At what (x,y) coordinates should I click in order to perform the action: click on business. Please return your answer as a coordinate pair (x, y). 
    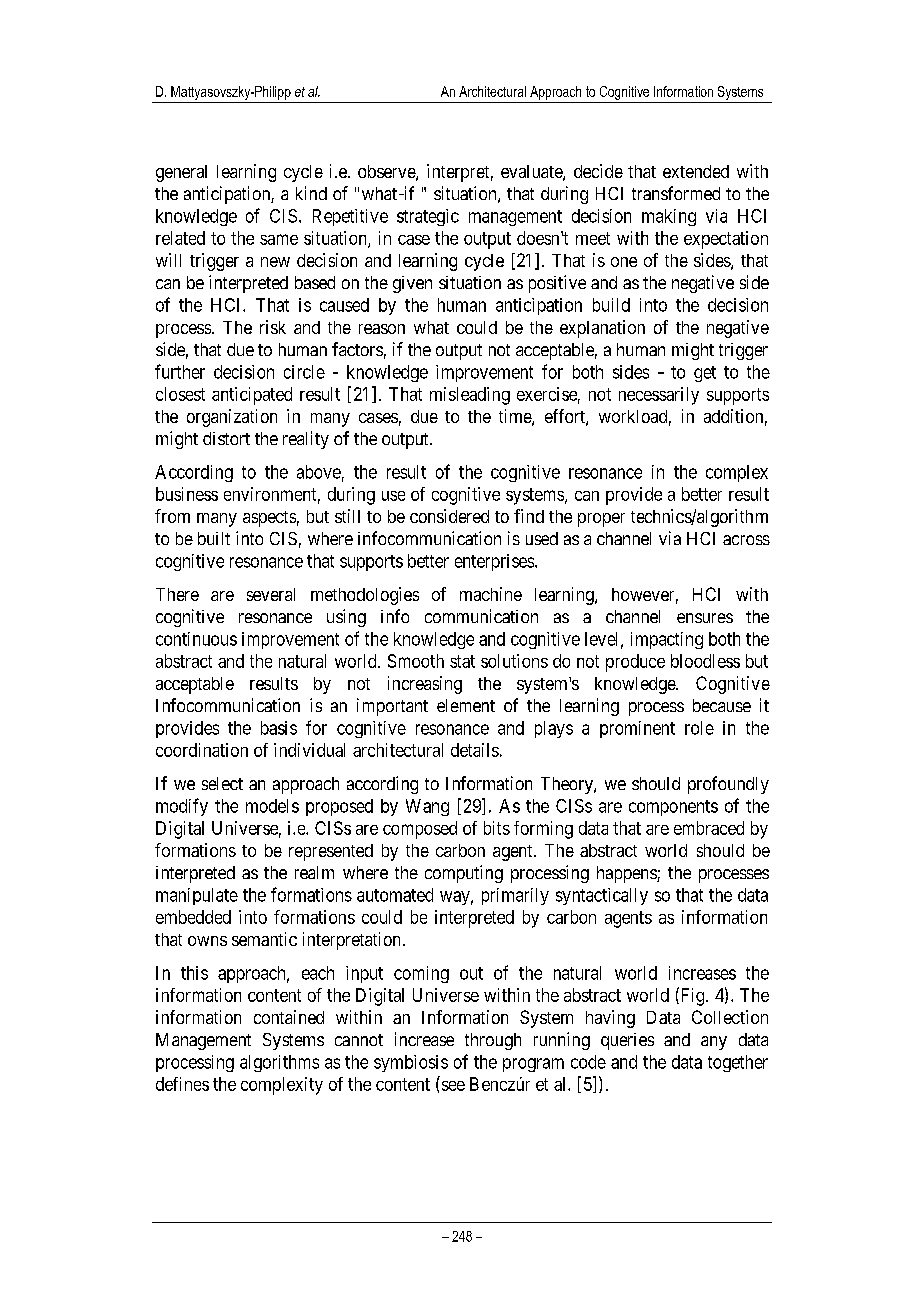
    Looking at the image, I should click on (187, 494).
